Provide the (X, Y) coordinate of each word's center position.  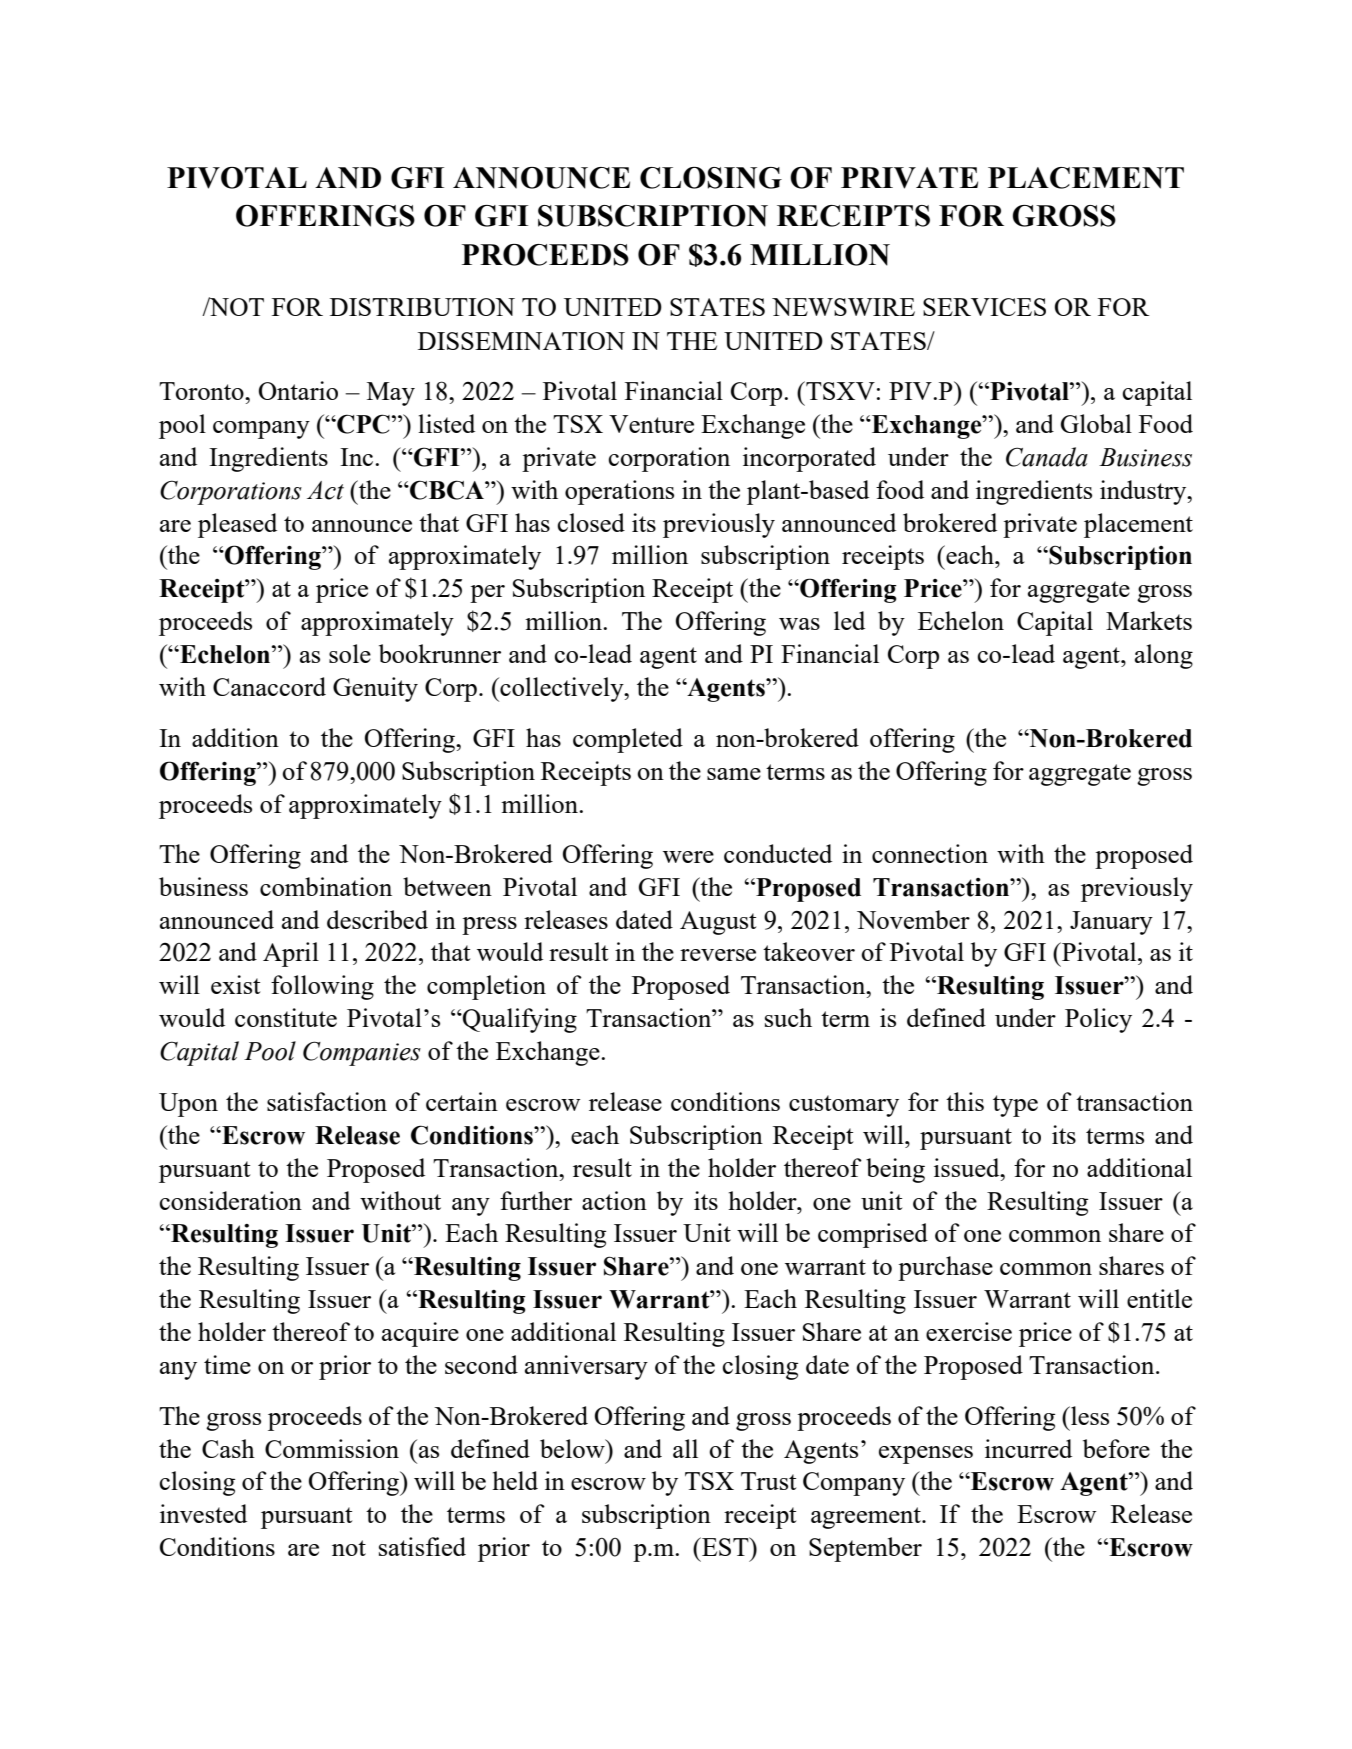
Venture (651, 424)
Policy (1098, 1020)
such (788, 1017)
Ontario (298, 390)
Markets (1149, 620)
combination (326, 886)
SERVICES (984, 307)
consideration (230, 1200)
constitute (286, 1017)
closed (591, 522)
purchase (945, 1268)
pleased (237, 525)
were (688, 857)
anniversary (586, 1367)
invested (203, 1513)
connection (930, 853)
